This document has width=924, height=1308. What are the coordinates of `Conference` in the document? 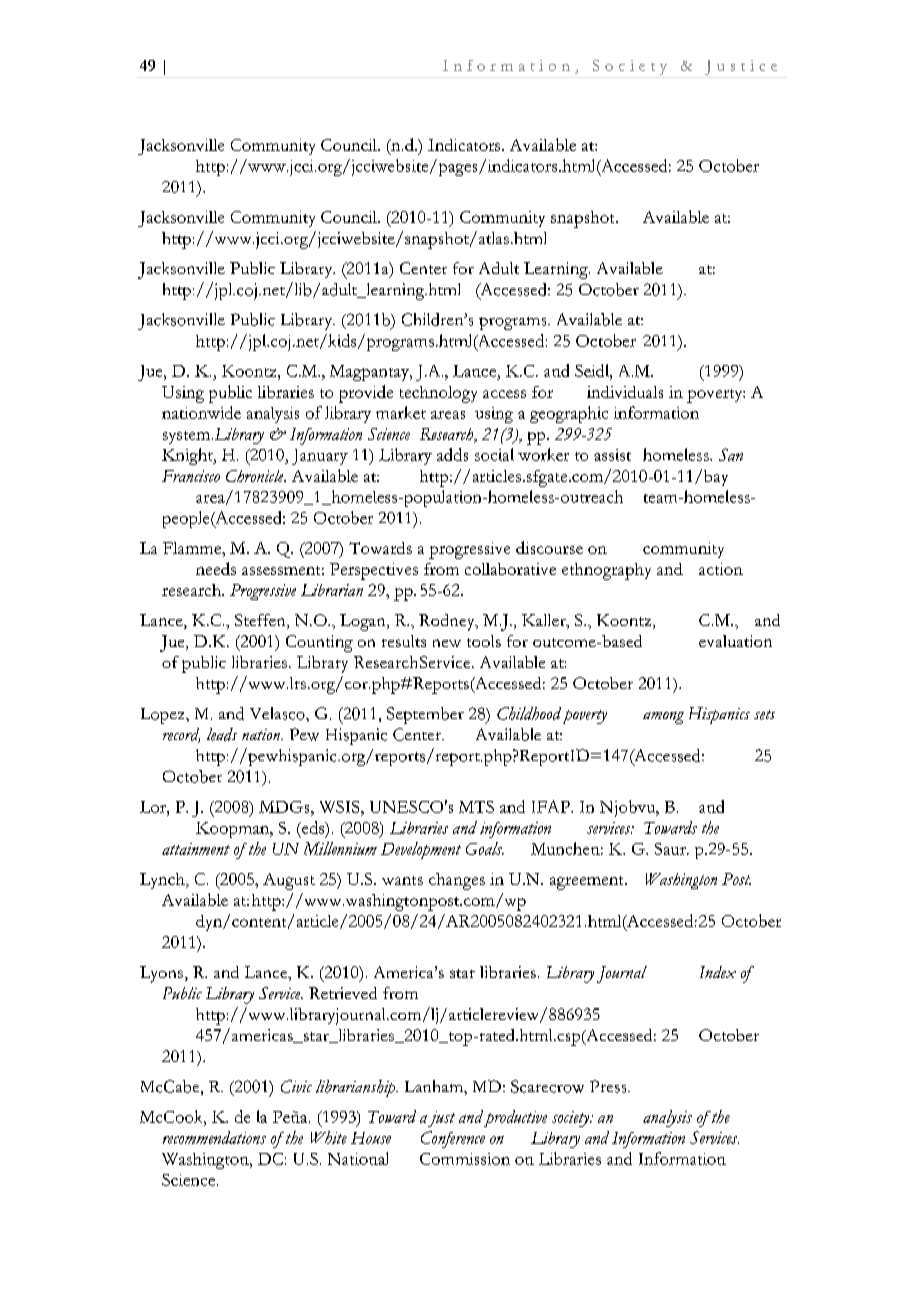 It's located at (453, 1139).
